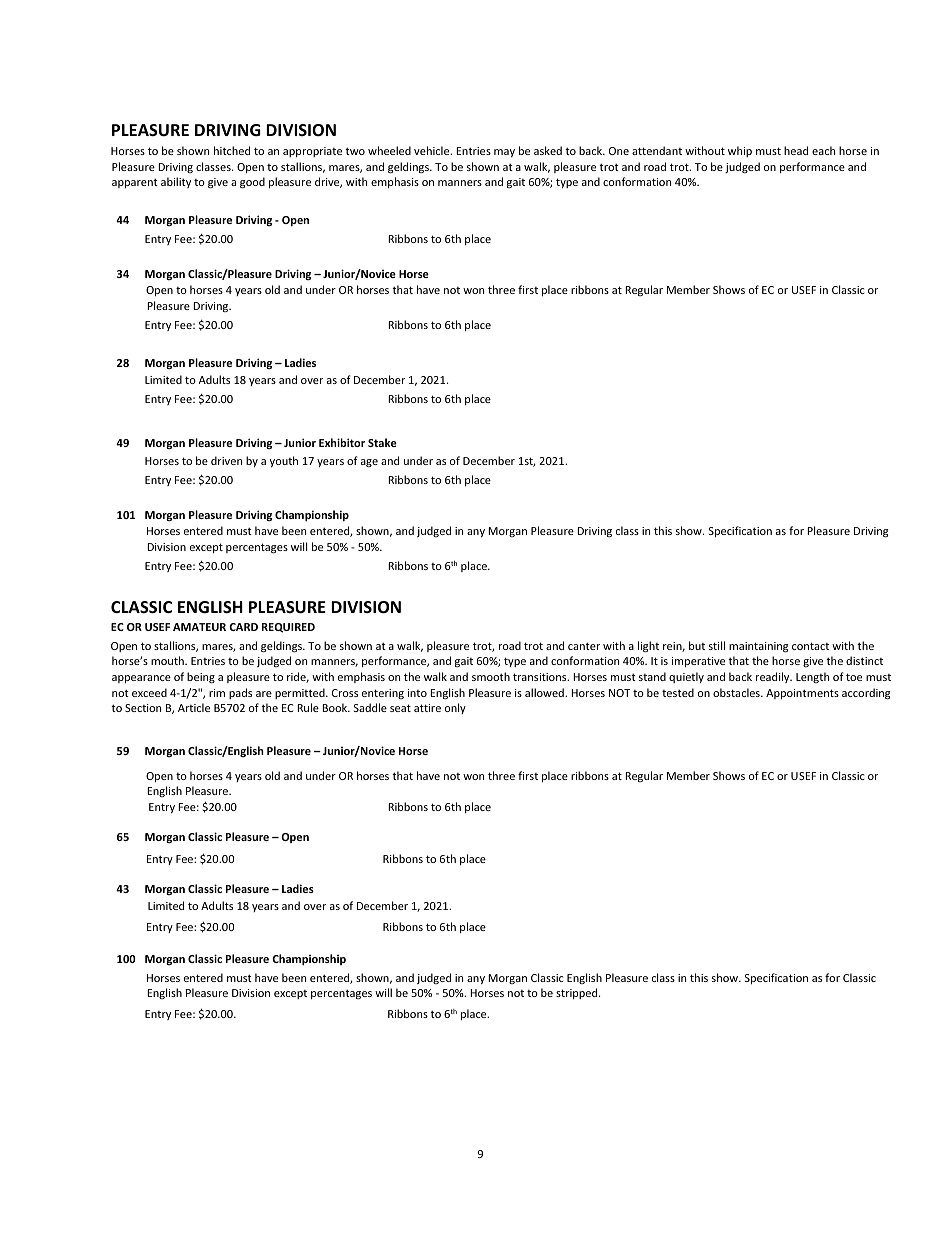 This screenshot has width=952, height=1233. Describe the element at coordinates (578, 993) in the screenshot. I see `stripped` at that location.
